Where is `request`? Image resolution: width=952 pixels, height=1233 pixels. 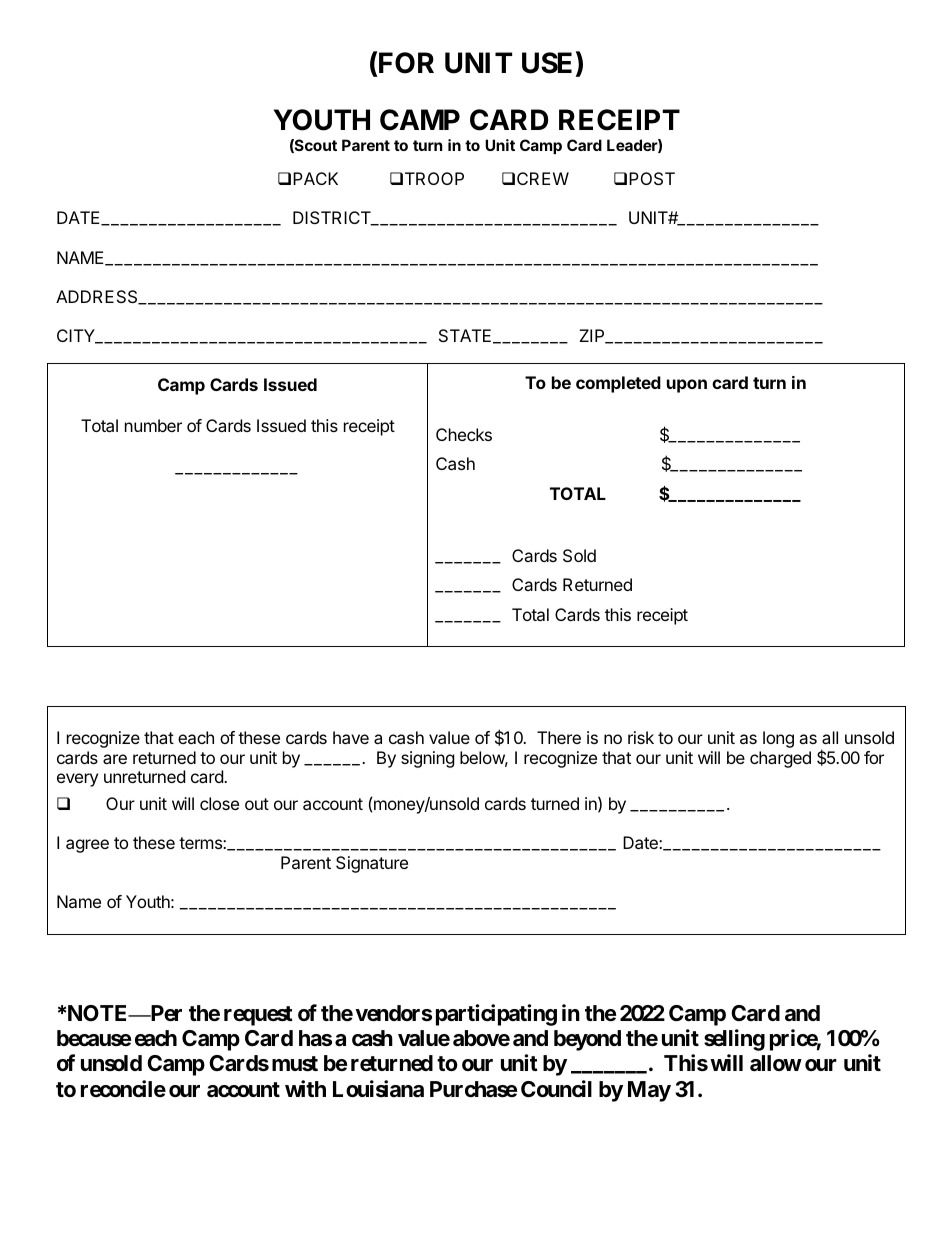 request is located at coordinates (258, 1016).
